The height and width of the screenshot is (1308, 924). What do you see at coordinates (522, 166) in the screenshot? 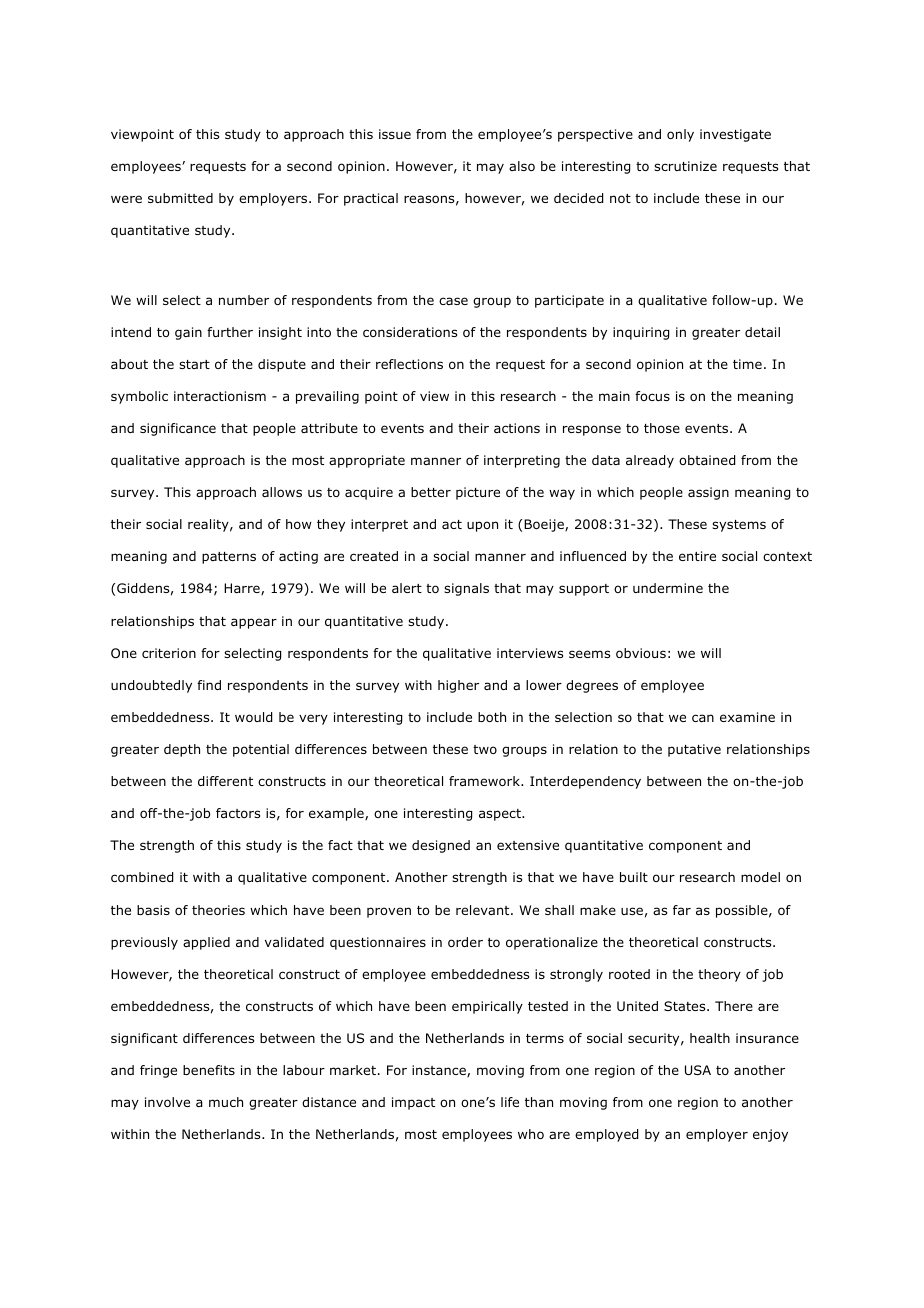
I see `also` at bounding box center [522, 166].
